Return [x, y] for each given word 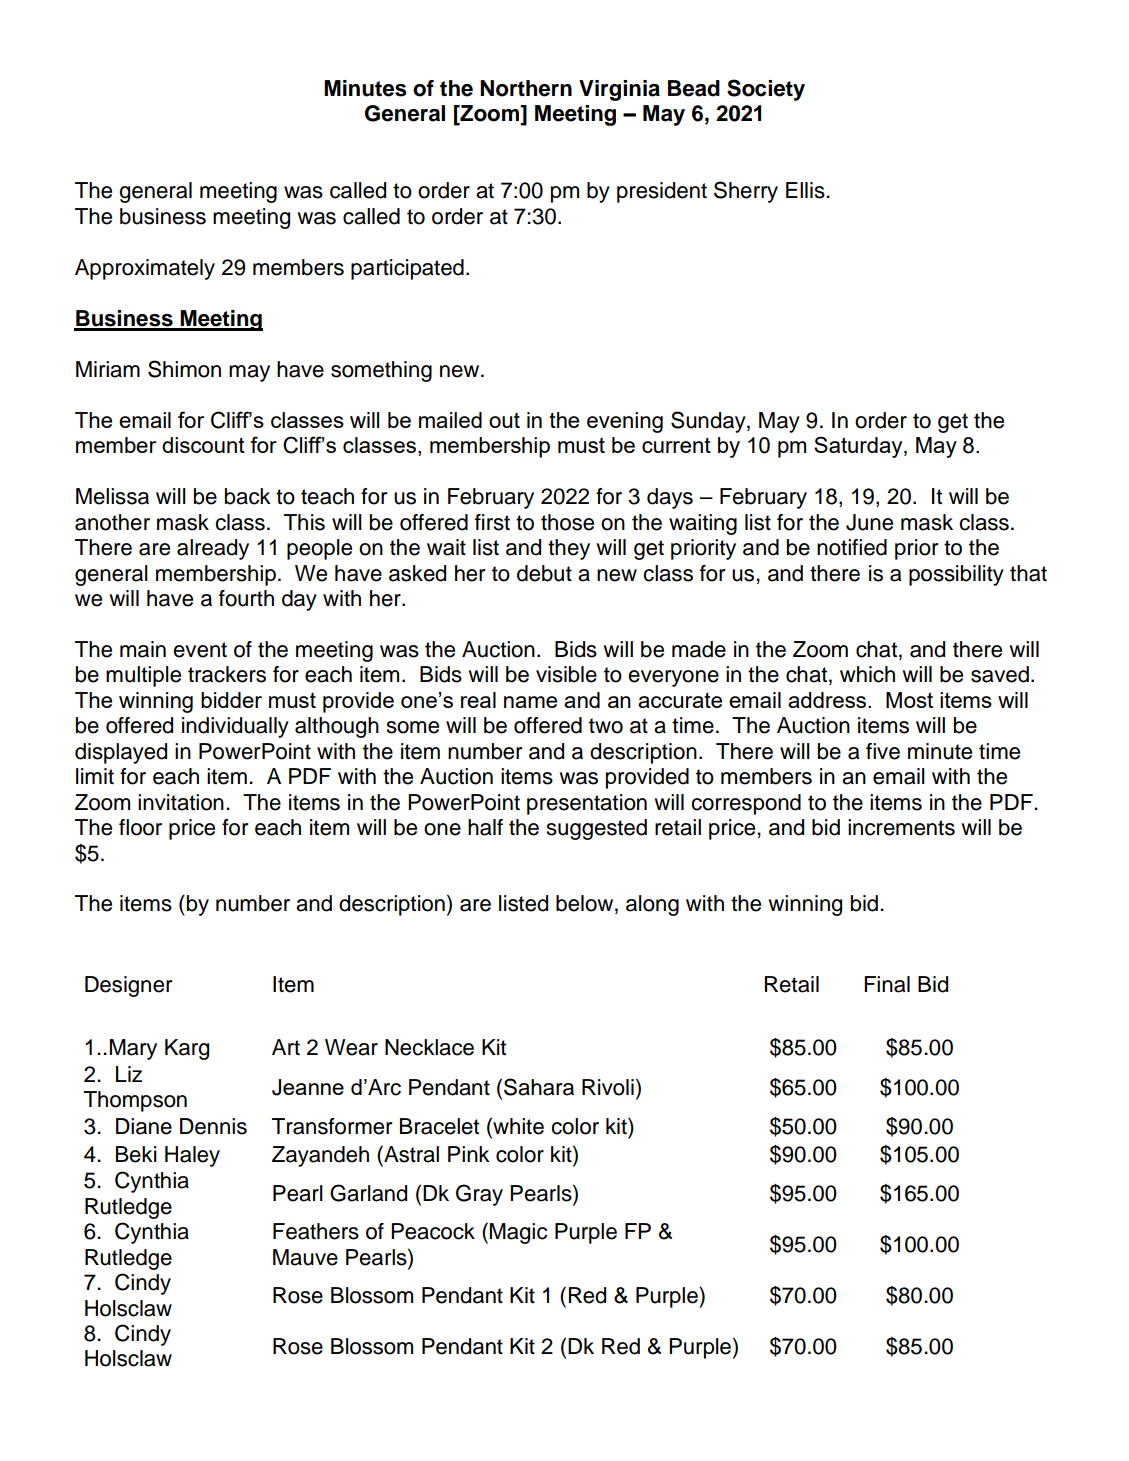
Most [909, 700]
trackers [227, 674]
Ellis [806, 190]
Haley [192, 1156]
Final [887, 984]
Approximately [145, 269]
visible [566, 674]
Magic [518, 1233]
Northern [526, 88]
